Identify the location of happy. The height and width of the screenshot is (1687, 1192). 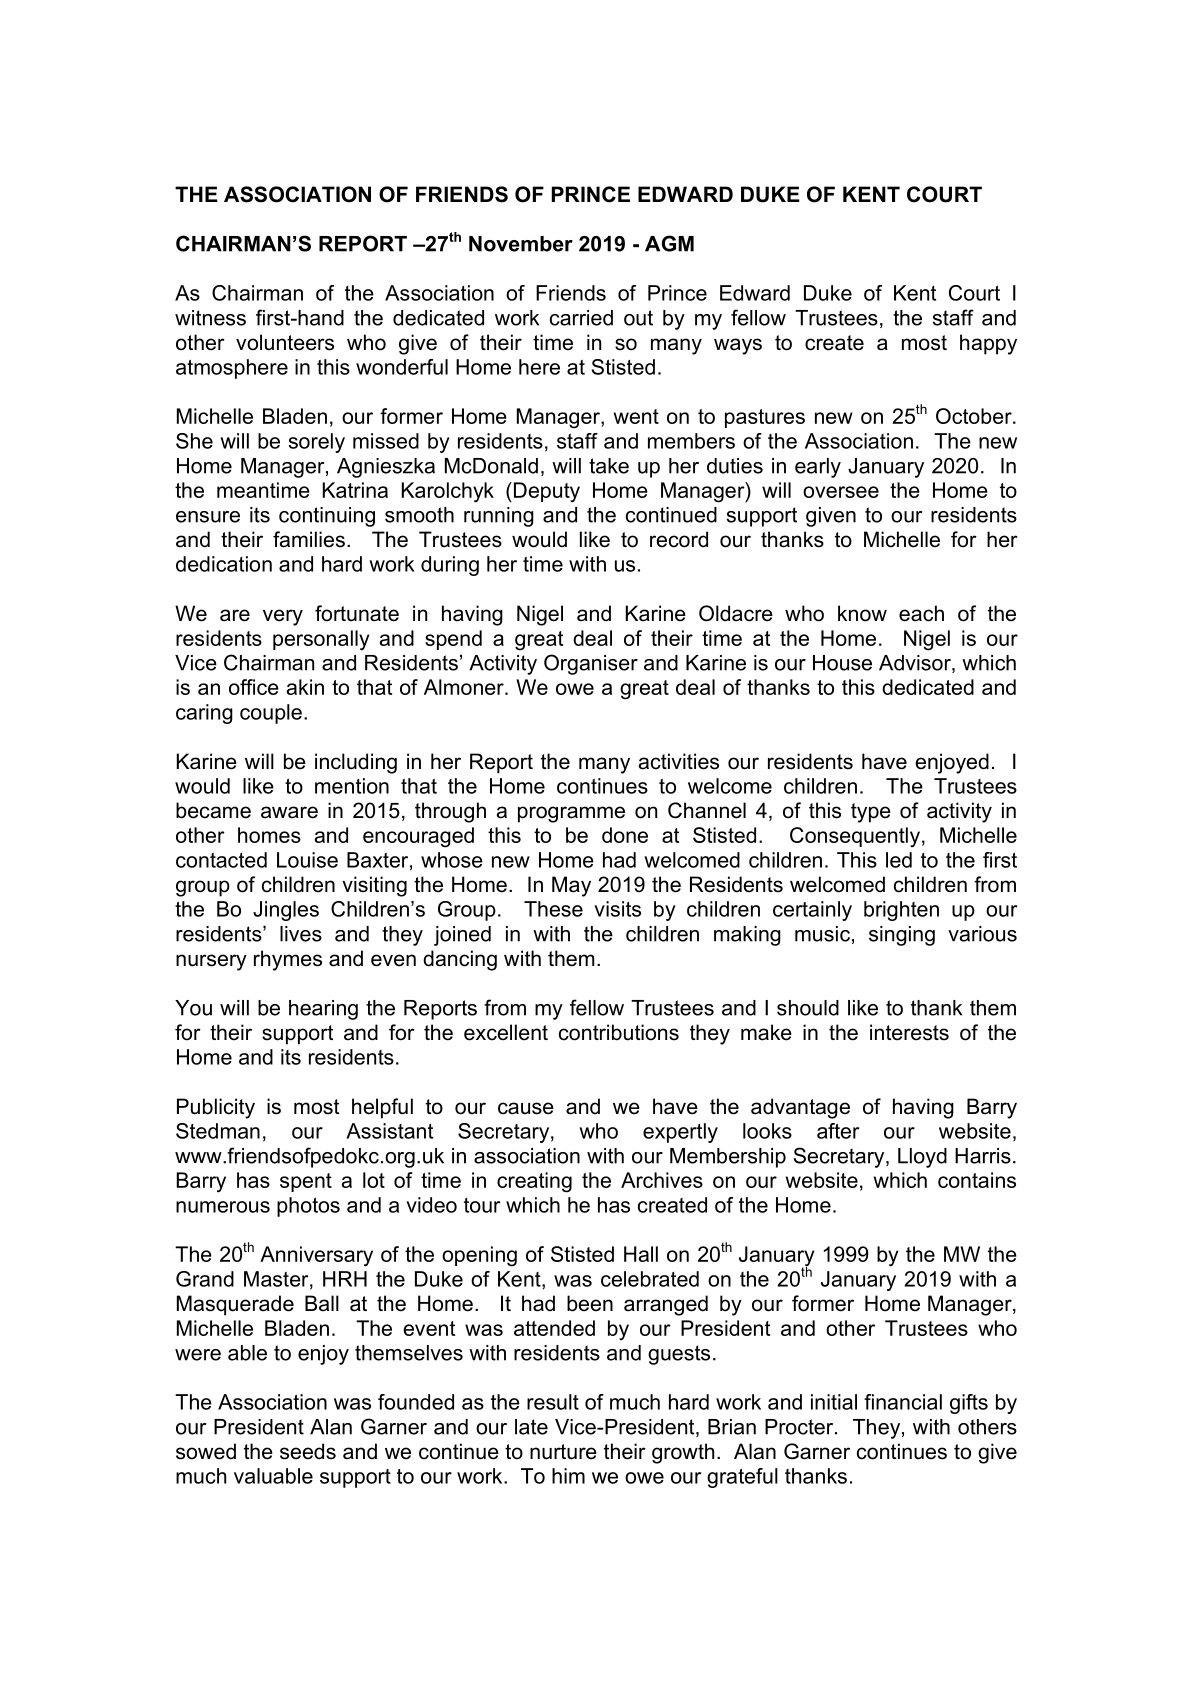
(988, 344).
